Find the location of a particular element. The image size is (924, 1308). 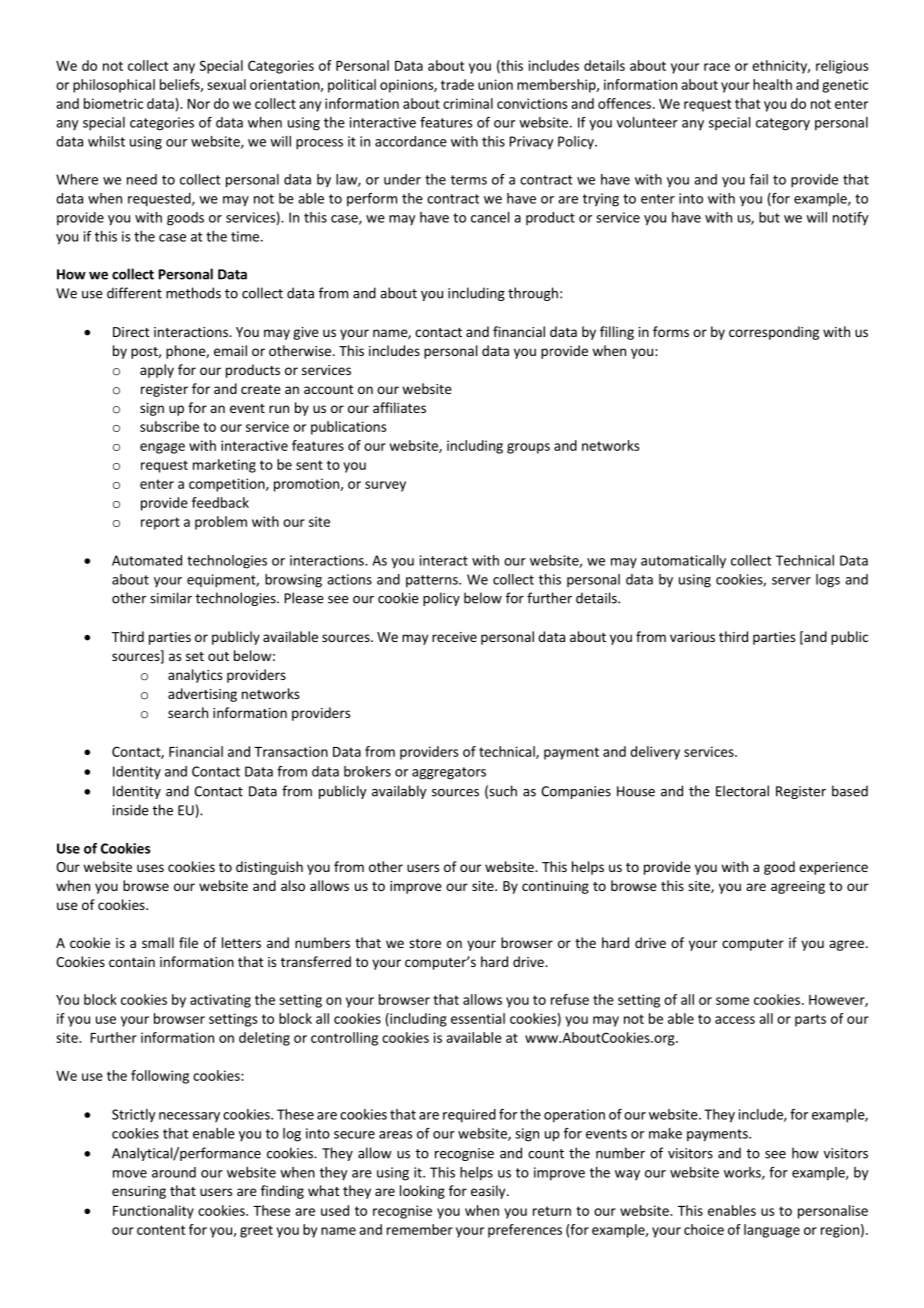

Functionality is located at coordinates (153, 1212).
